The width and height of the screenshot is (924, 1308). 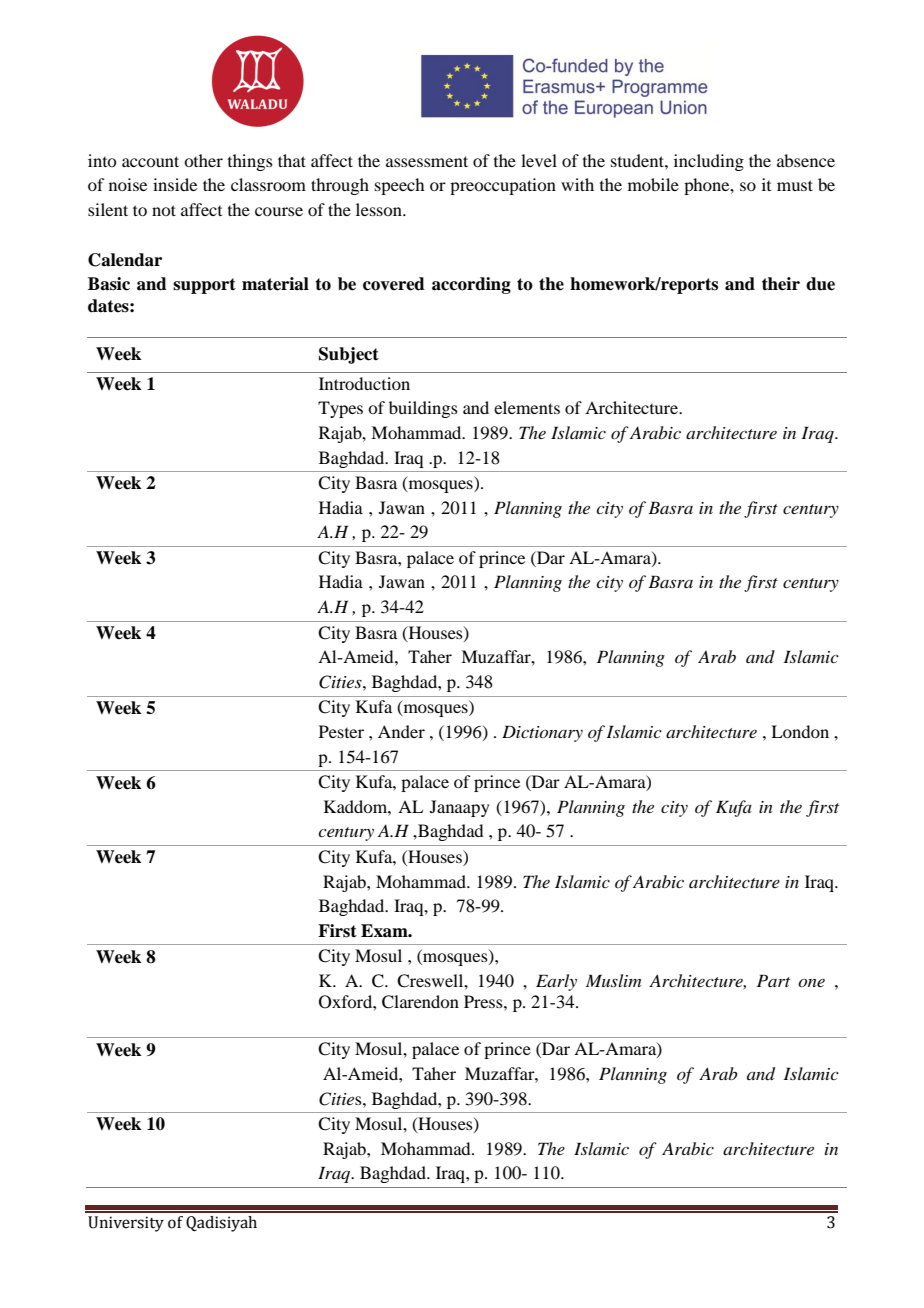 What do you see at coordinates (126, 1224) in the screenshot?
I see `University` at bounding box center [126, 1224].
